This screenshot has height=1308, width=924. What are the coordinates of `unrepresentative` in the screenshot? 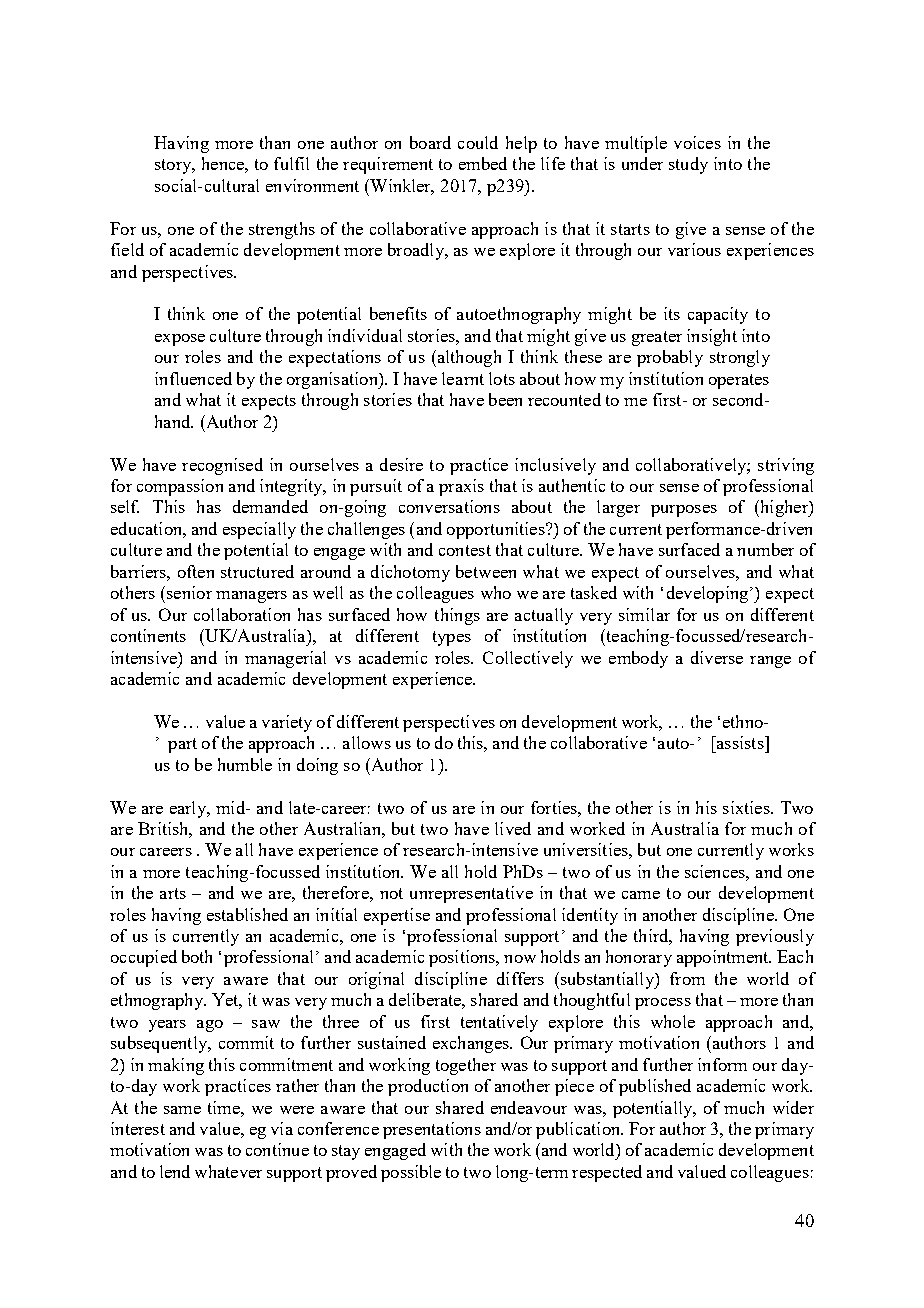 It's located at (471, 894).
